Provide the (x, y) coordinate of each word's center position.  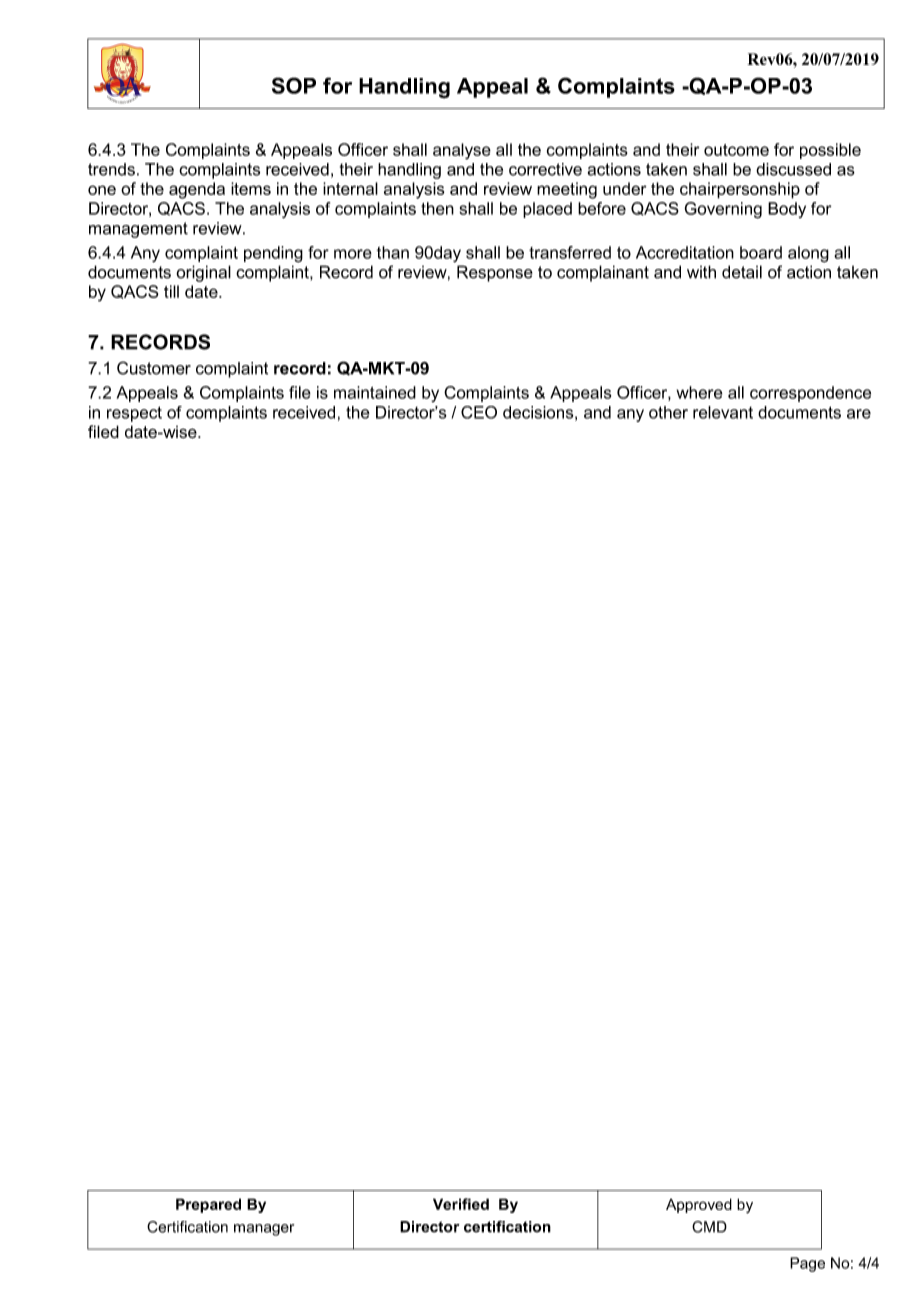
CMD (709, 1227)
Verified (461, 1204)
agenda (197, 190)
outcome (736, 150)
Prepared (208, 1205)
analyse (462, 151)
